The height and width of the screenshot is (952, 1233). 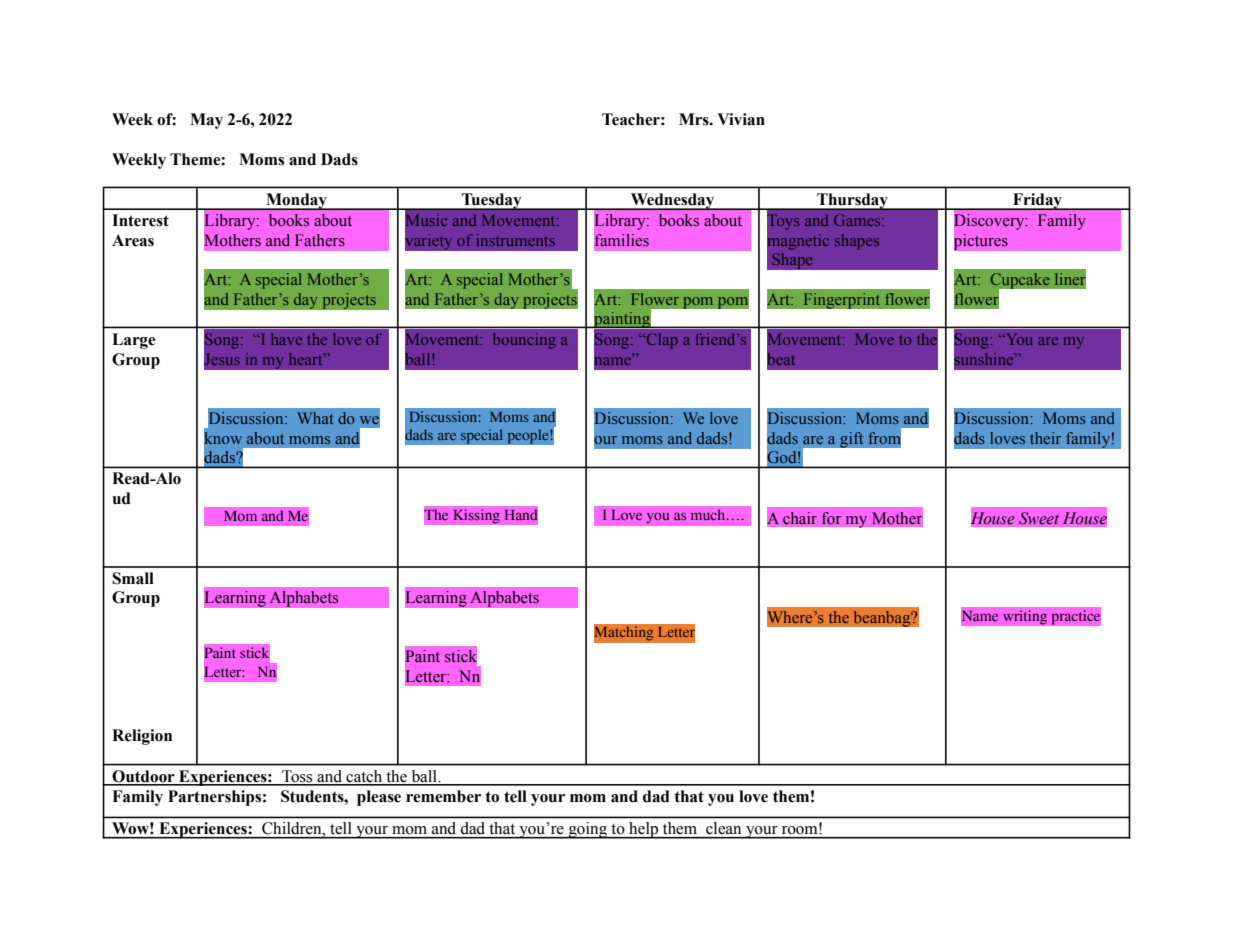 What do you see at coordinates (1037, 201) in the screenshot?
I see `Friday` at bounding box center [1037, 201].
